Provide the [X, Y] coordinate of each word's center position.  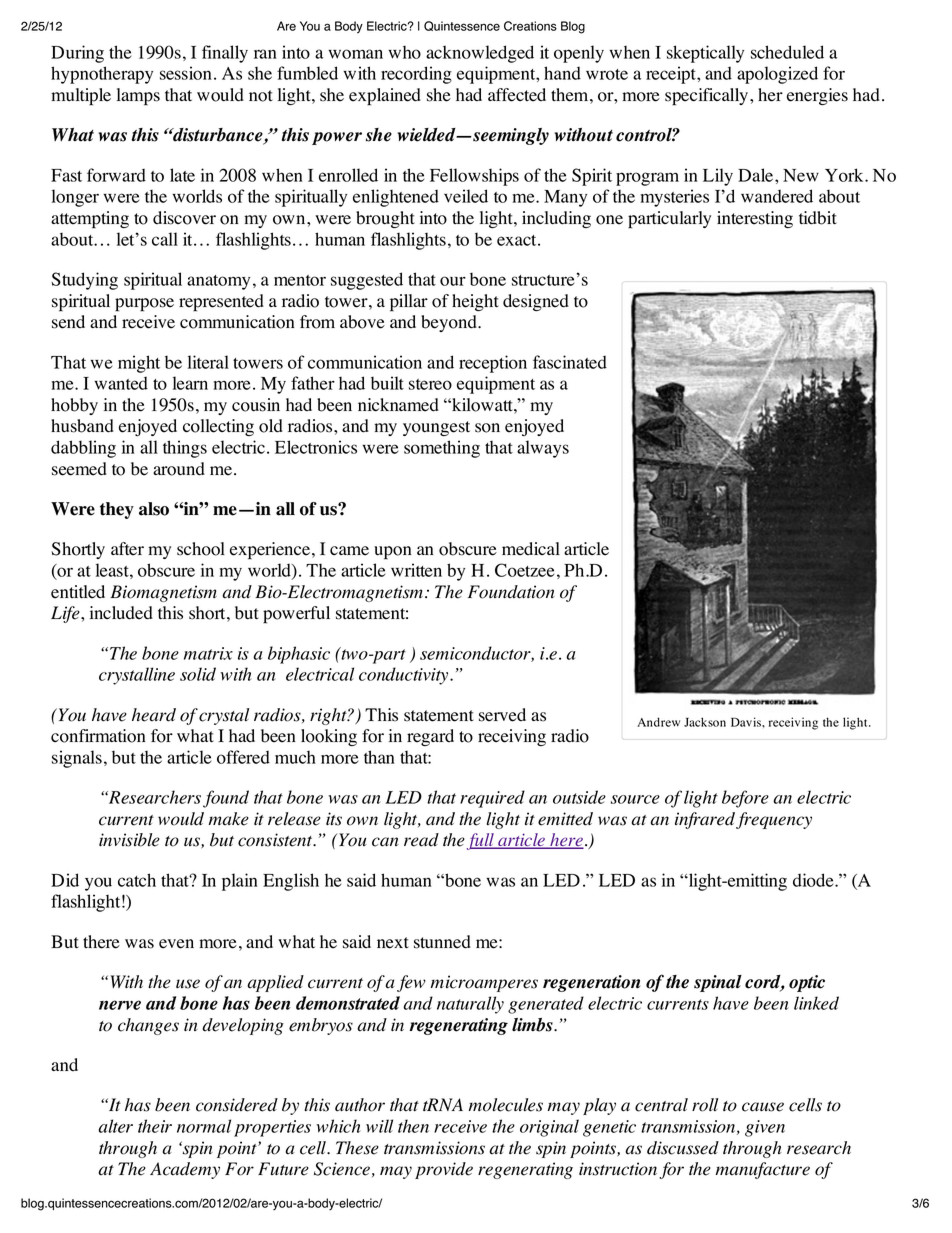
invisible [129, 840]
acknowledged [480, 54]
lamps [138, 97]
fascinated [570, 362]
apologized [777, 75]
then [413, 1126]
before [745, 799]
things [185, 449]
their [155, 1126]
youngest [436, 428]
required [492, 799]
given [765, 1128]
